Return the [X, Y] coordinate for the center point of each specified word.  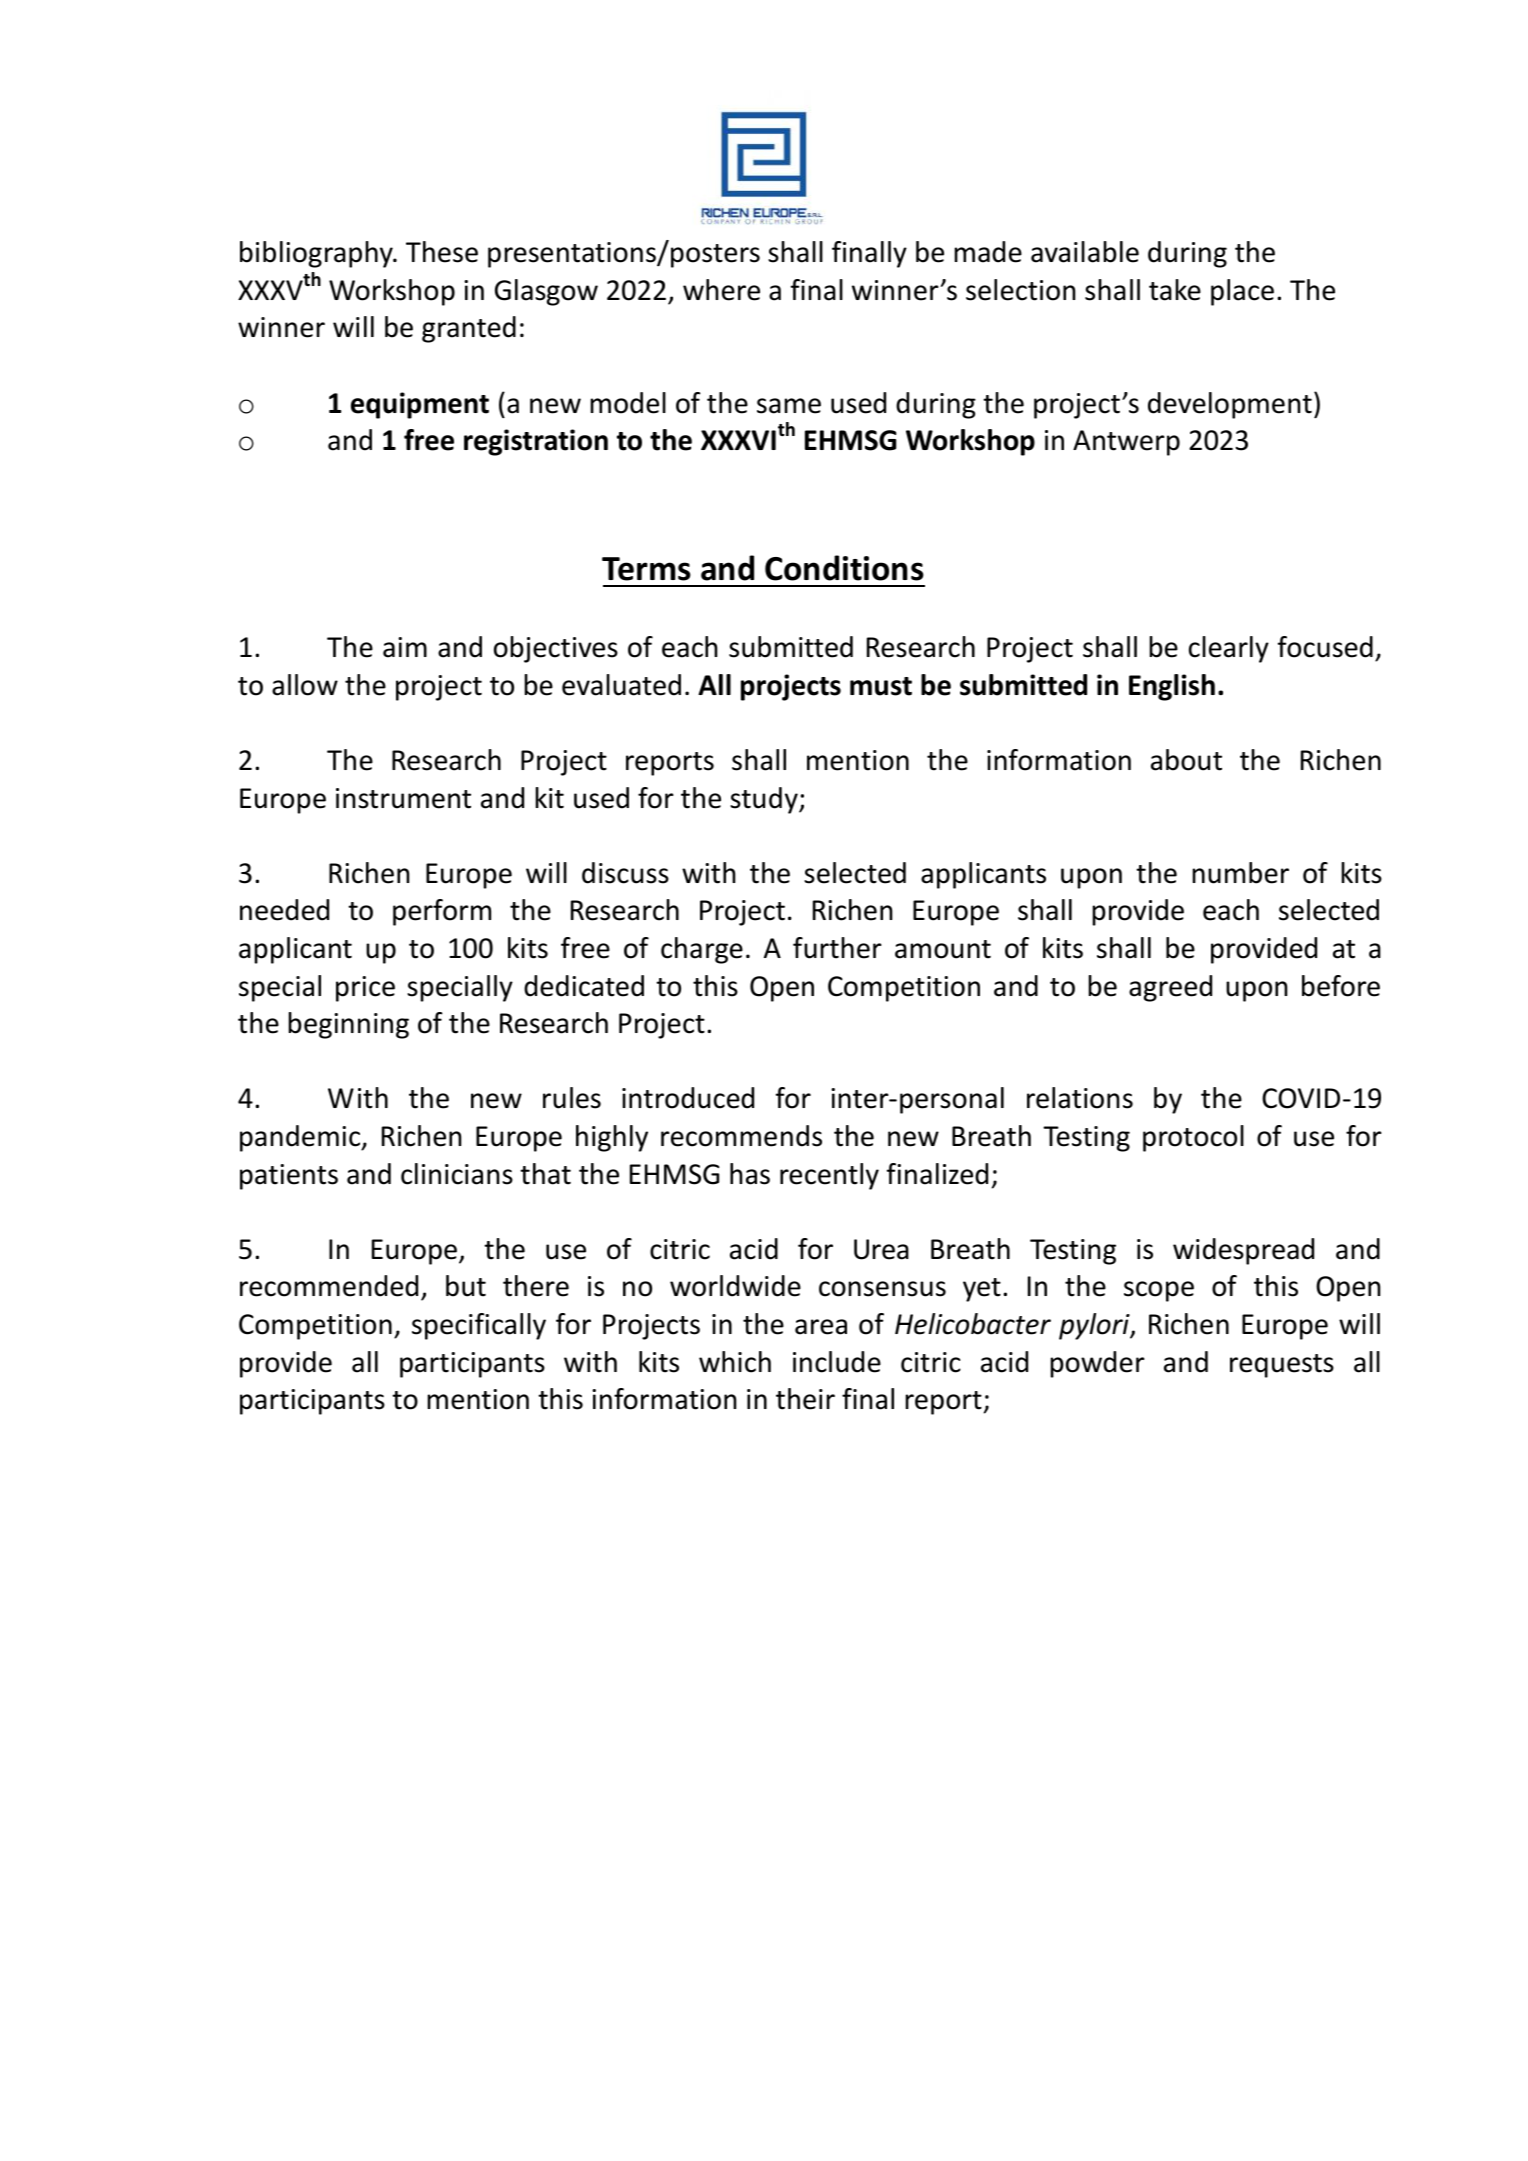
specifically [479, 1326]
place [1242, 292]
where [721, 290]
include [837, 1362]
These [442, 252]
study [765, 800]
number [1240, 873]
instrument [403, 798]
